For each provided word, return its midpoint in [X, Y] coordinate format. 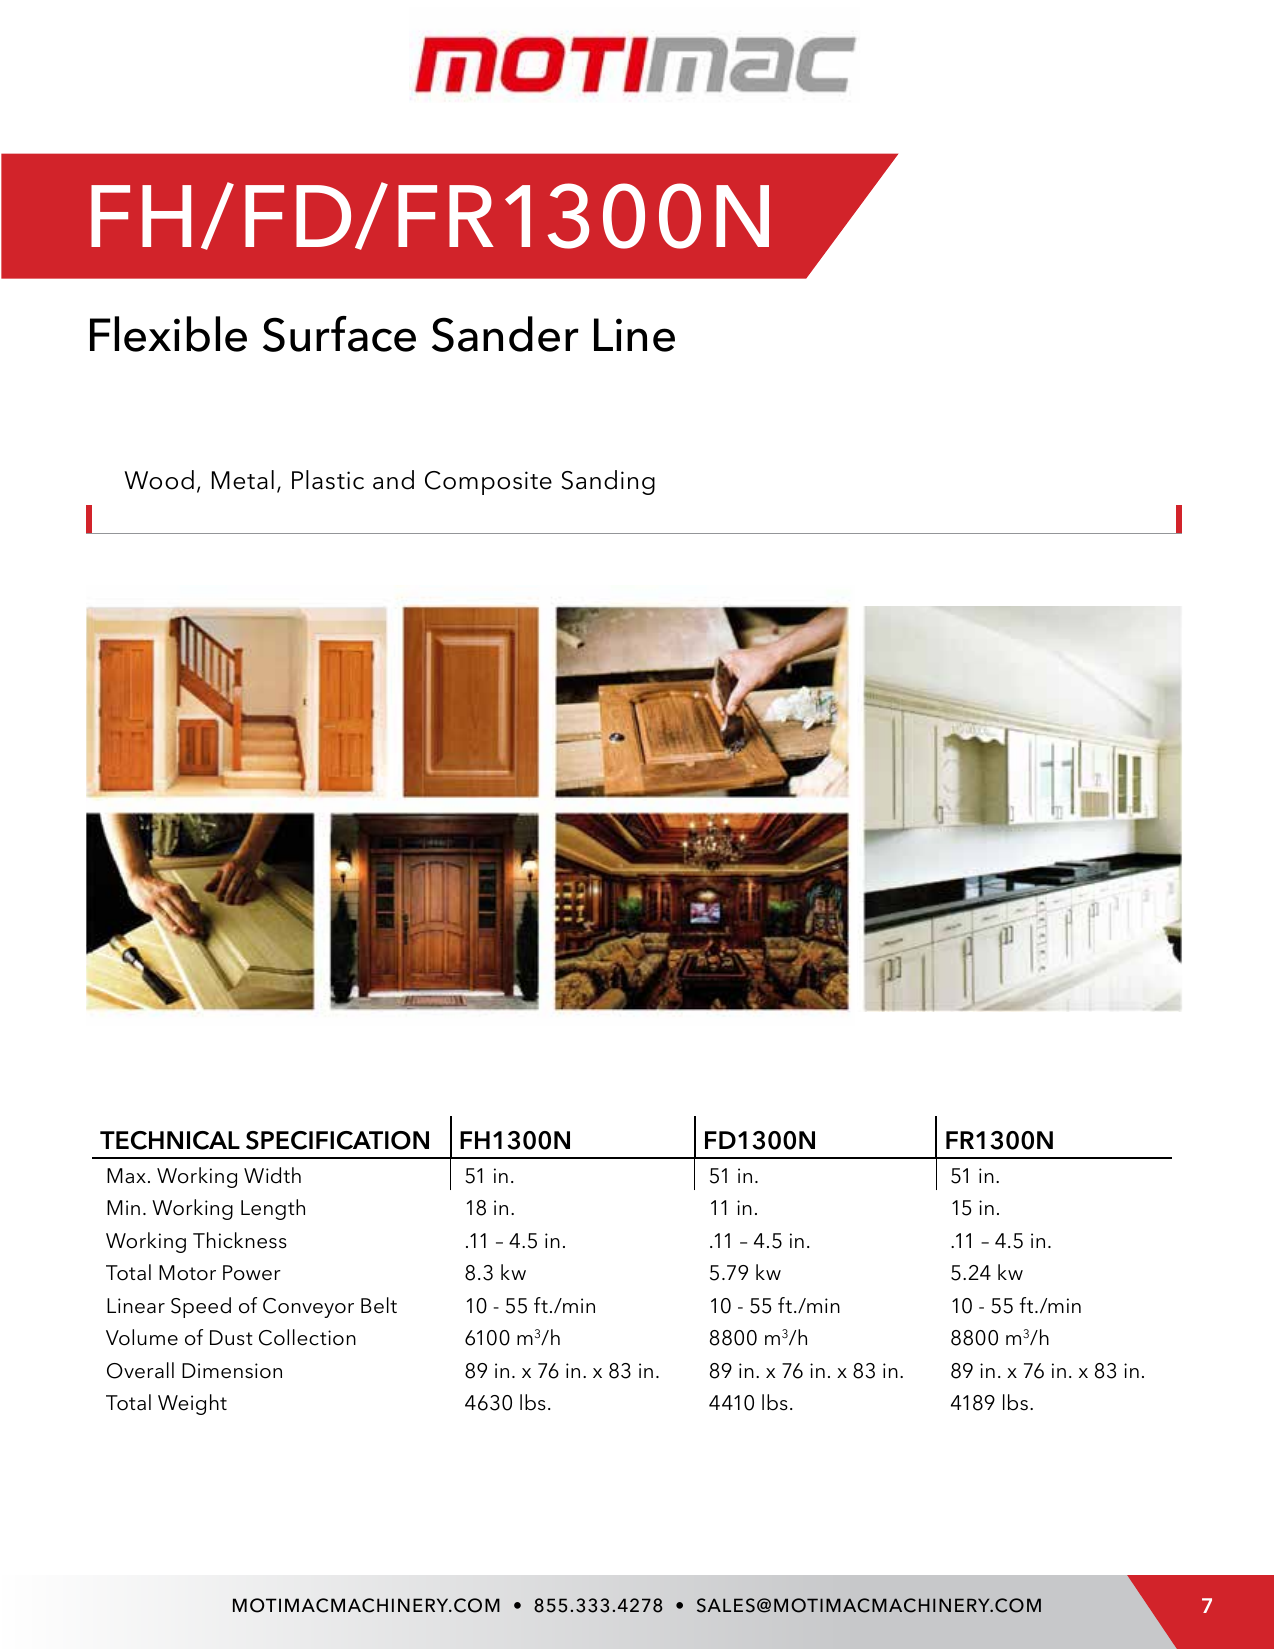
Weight [192, 1404]
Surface [339, 334]
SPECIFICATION [337, 1140]
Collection [307, 1337]
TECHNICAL [170, 1140]
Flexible [168, 334]
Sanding [608, 482]
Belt [379, 1305]
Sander [505, 334]
